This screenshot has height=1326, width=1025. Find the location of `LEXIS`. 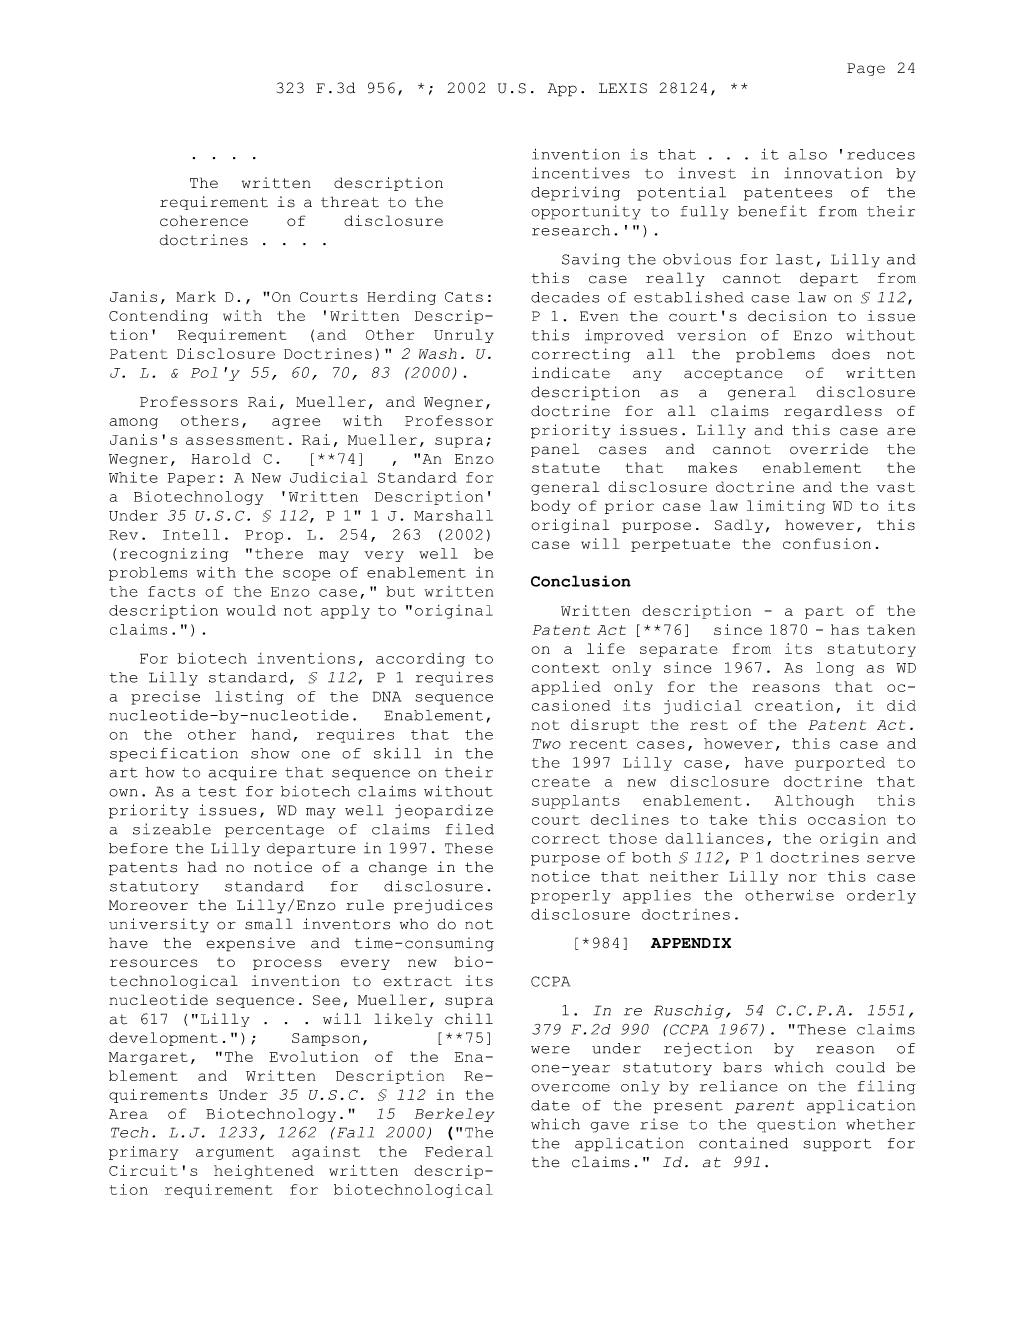

LEXIS is located at coordinates (623, 88).
